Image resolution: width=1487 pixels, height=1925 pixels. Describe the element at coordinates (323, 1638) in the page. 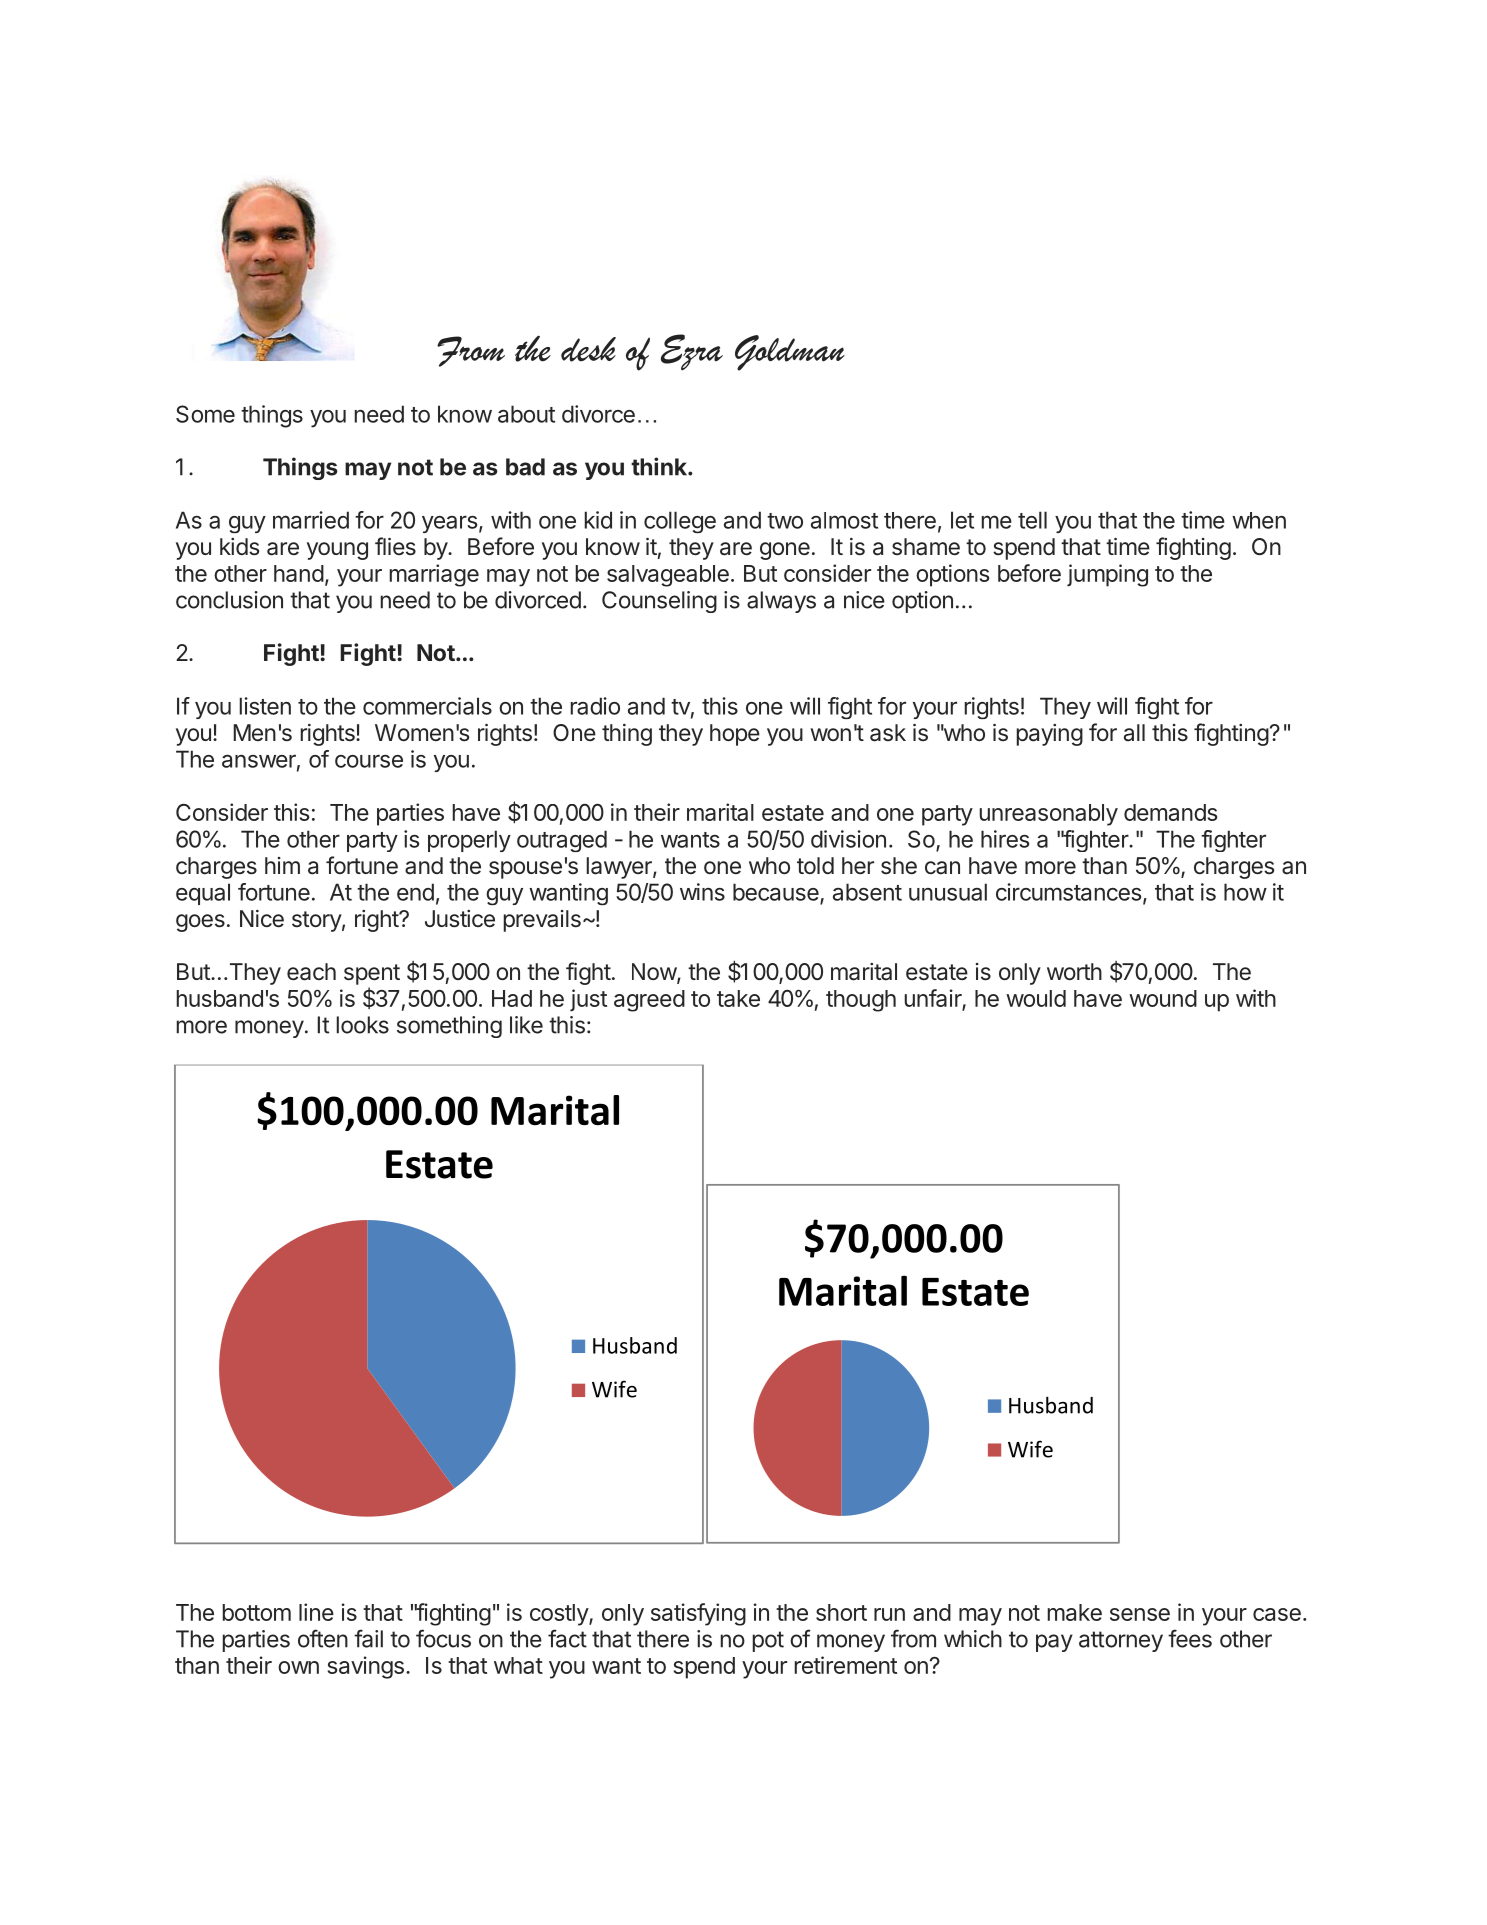

I see `often` at that location.
